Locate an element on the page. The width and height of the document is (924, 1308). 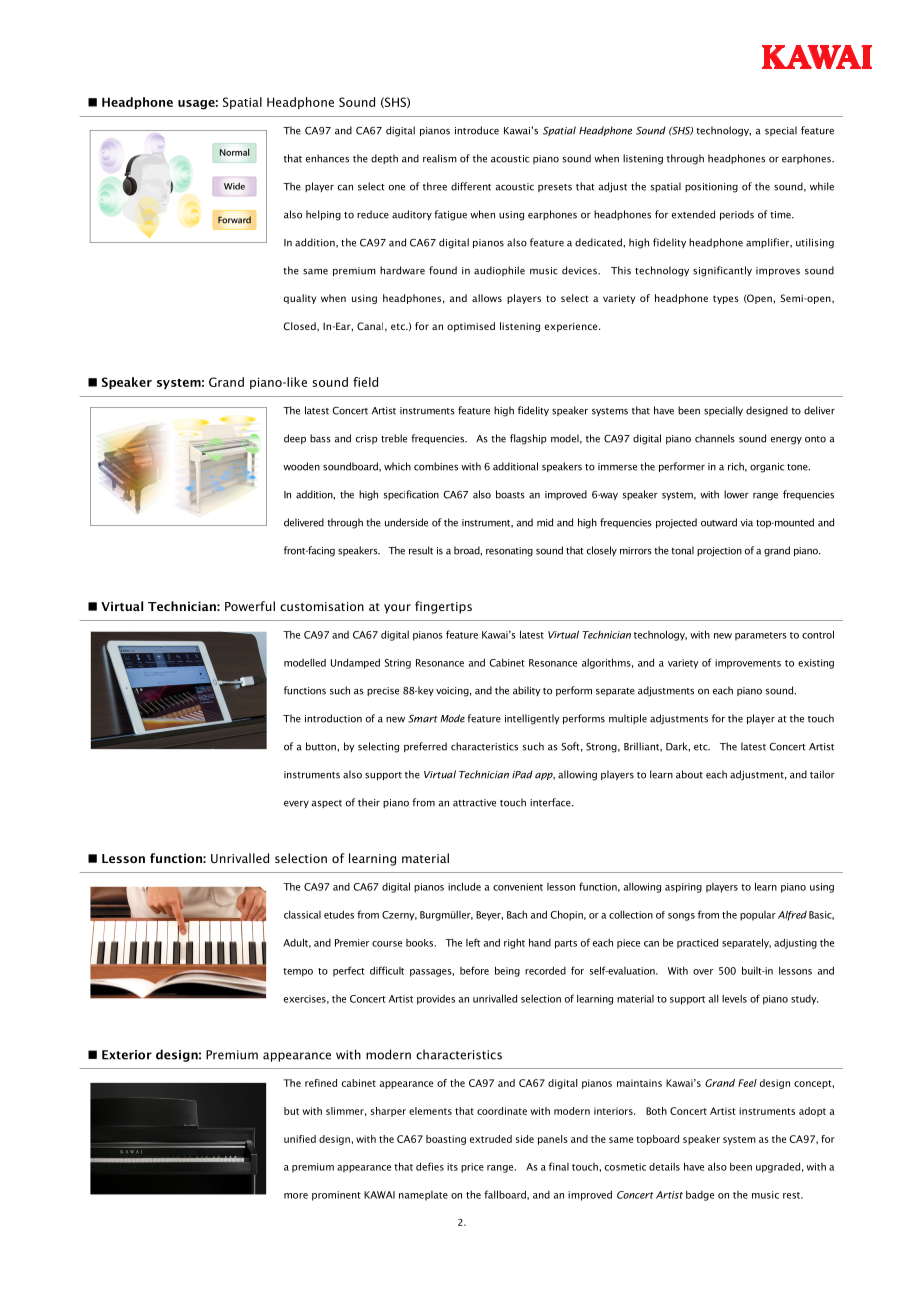
more is located at coordinates (296, 1196).
